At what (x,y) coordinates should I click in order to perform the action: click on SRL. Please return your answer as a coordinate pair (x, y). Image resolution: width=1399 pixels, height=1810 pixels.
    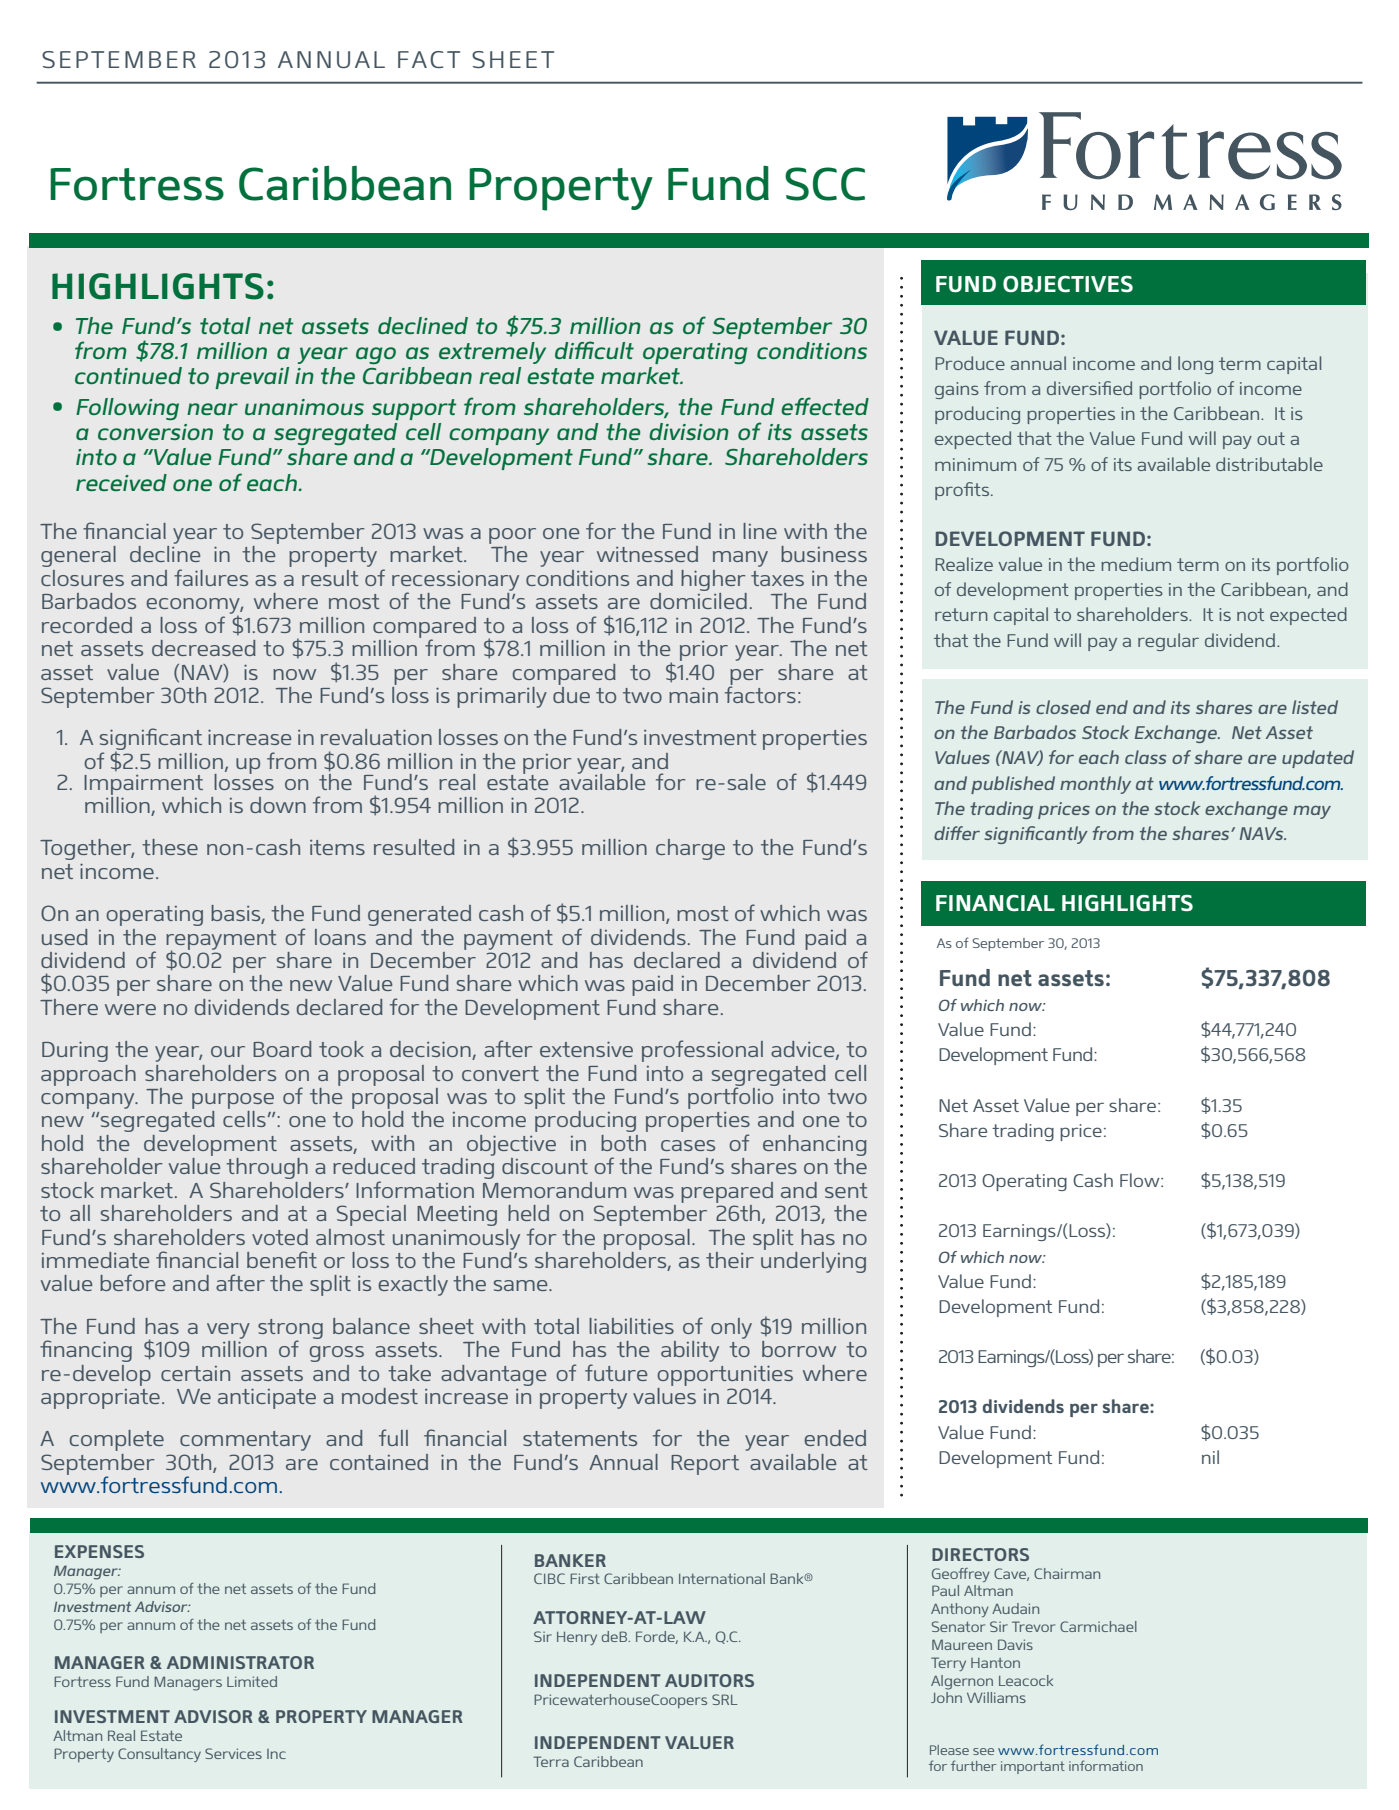
    Looking at the image, I should click on (725, 1699).
